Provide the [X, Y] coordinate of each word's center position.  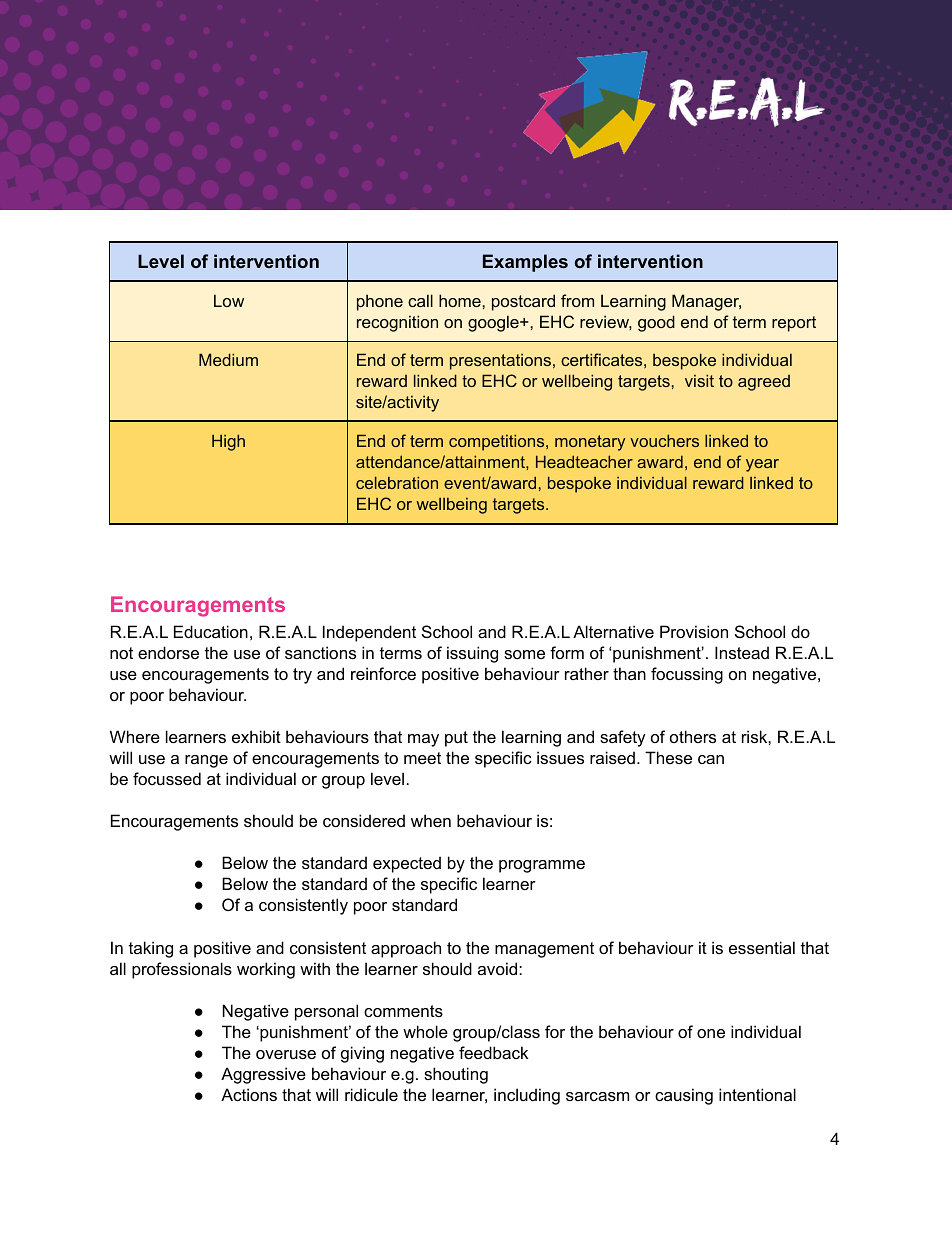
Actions [249, 1094]
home [461, 300]
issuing [472, 654]
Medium [228, 359]
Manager [706, 302]
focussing [687, 675]
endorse [168, 652]
